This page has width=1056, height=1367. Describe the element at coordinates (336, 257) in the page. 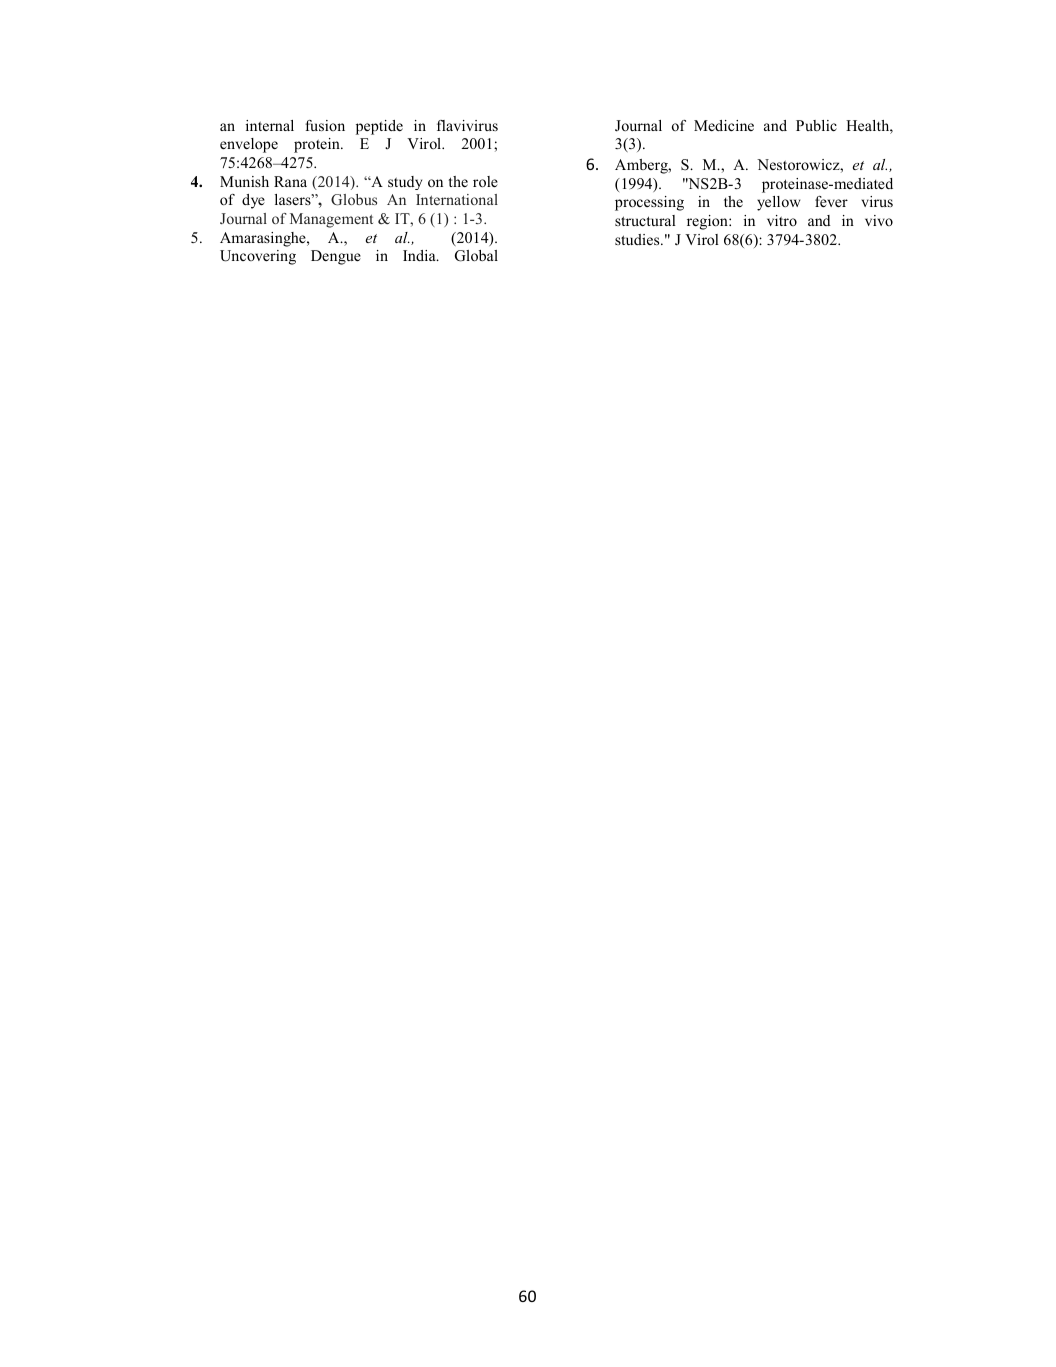

I see `Dengue` at that location.
